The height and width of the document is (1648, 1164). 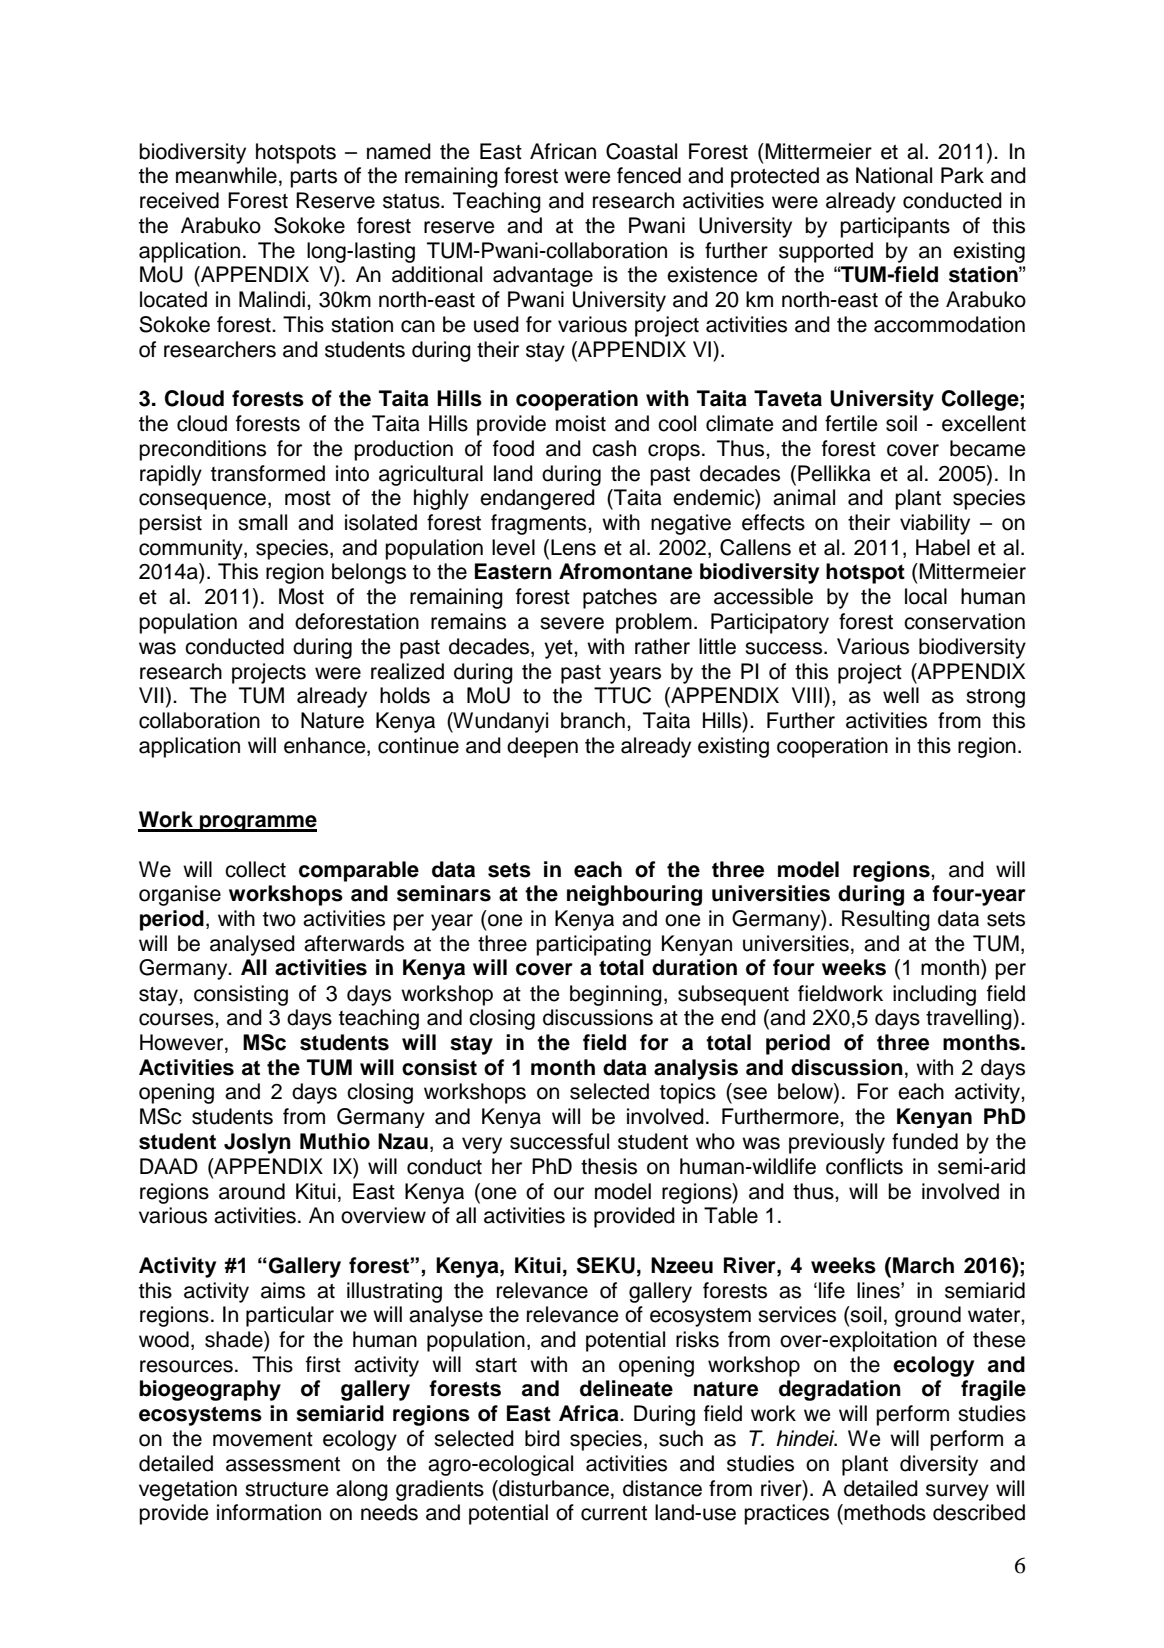 I want to click on Resulting, so click(x=886, y=920).
